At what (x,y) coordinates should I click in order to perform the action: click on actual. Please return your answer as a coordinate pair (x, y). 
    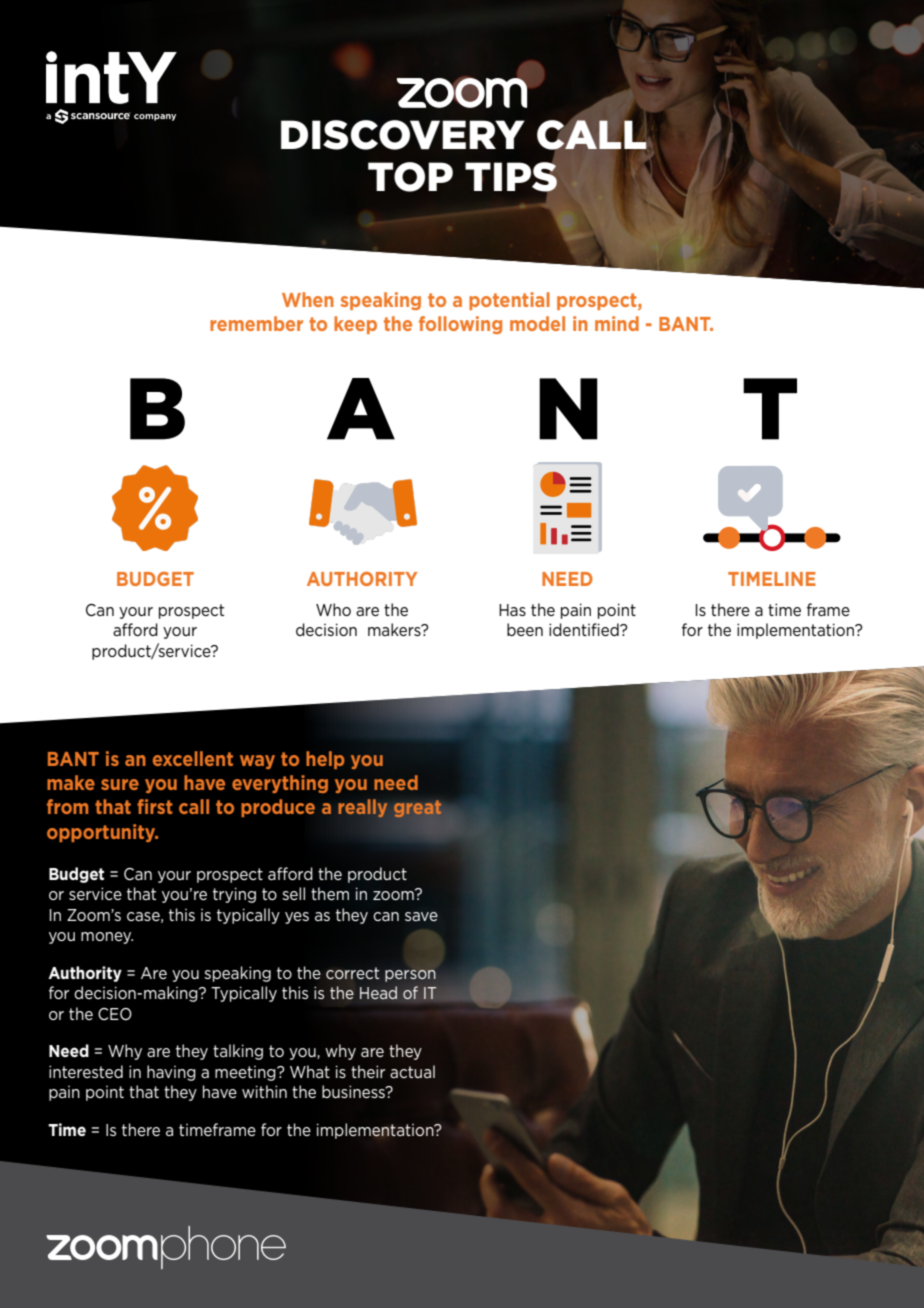
    Looking at the image, I should click on (412, 1071).
